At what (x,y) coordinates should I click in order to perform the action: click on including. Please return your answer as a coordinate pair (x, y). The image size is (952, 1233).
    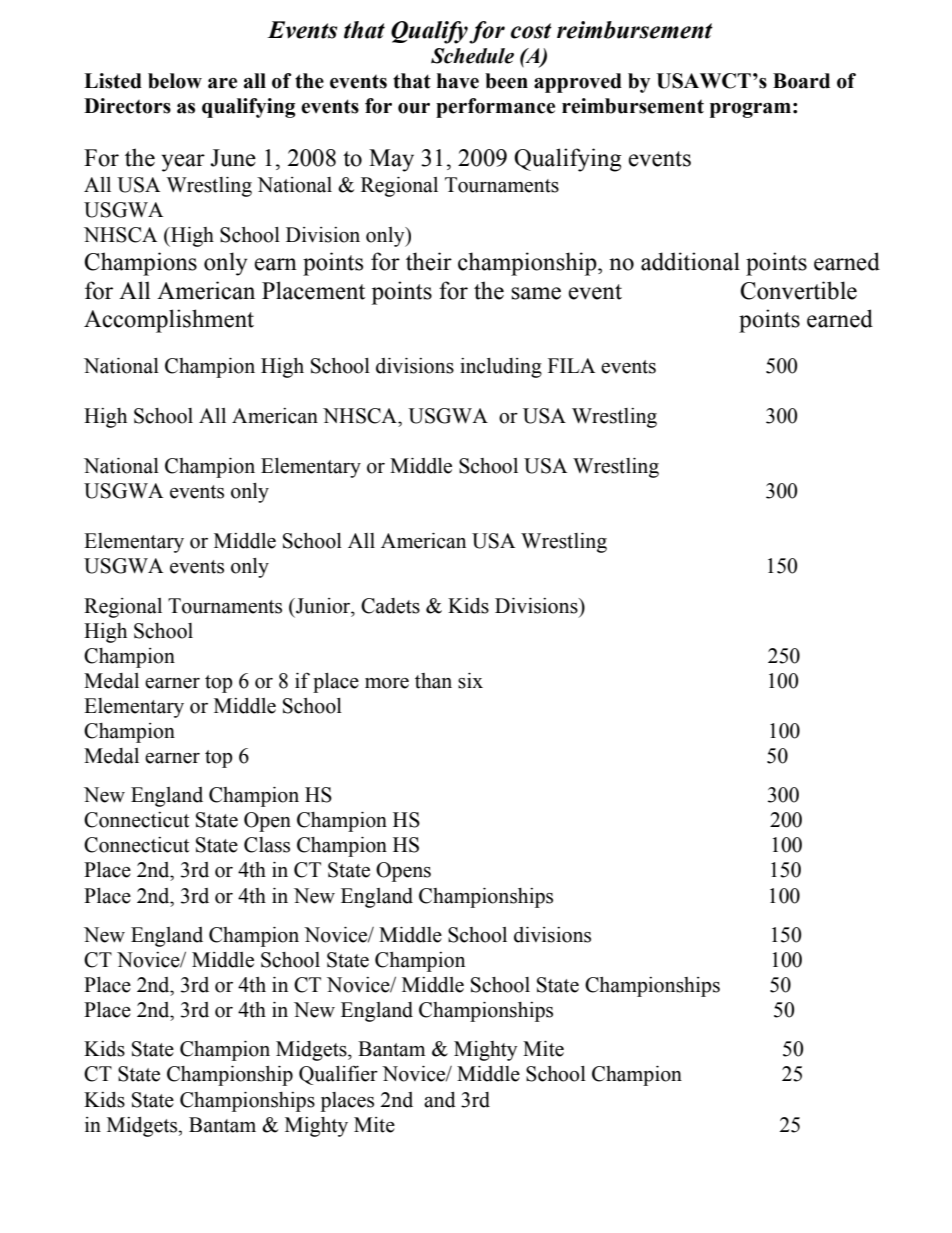
    Looking at the image, I should click on (501, 368).
